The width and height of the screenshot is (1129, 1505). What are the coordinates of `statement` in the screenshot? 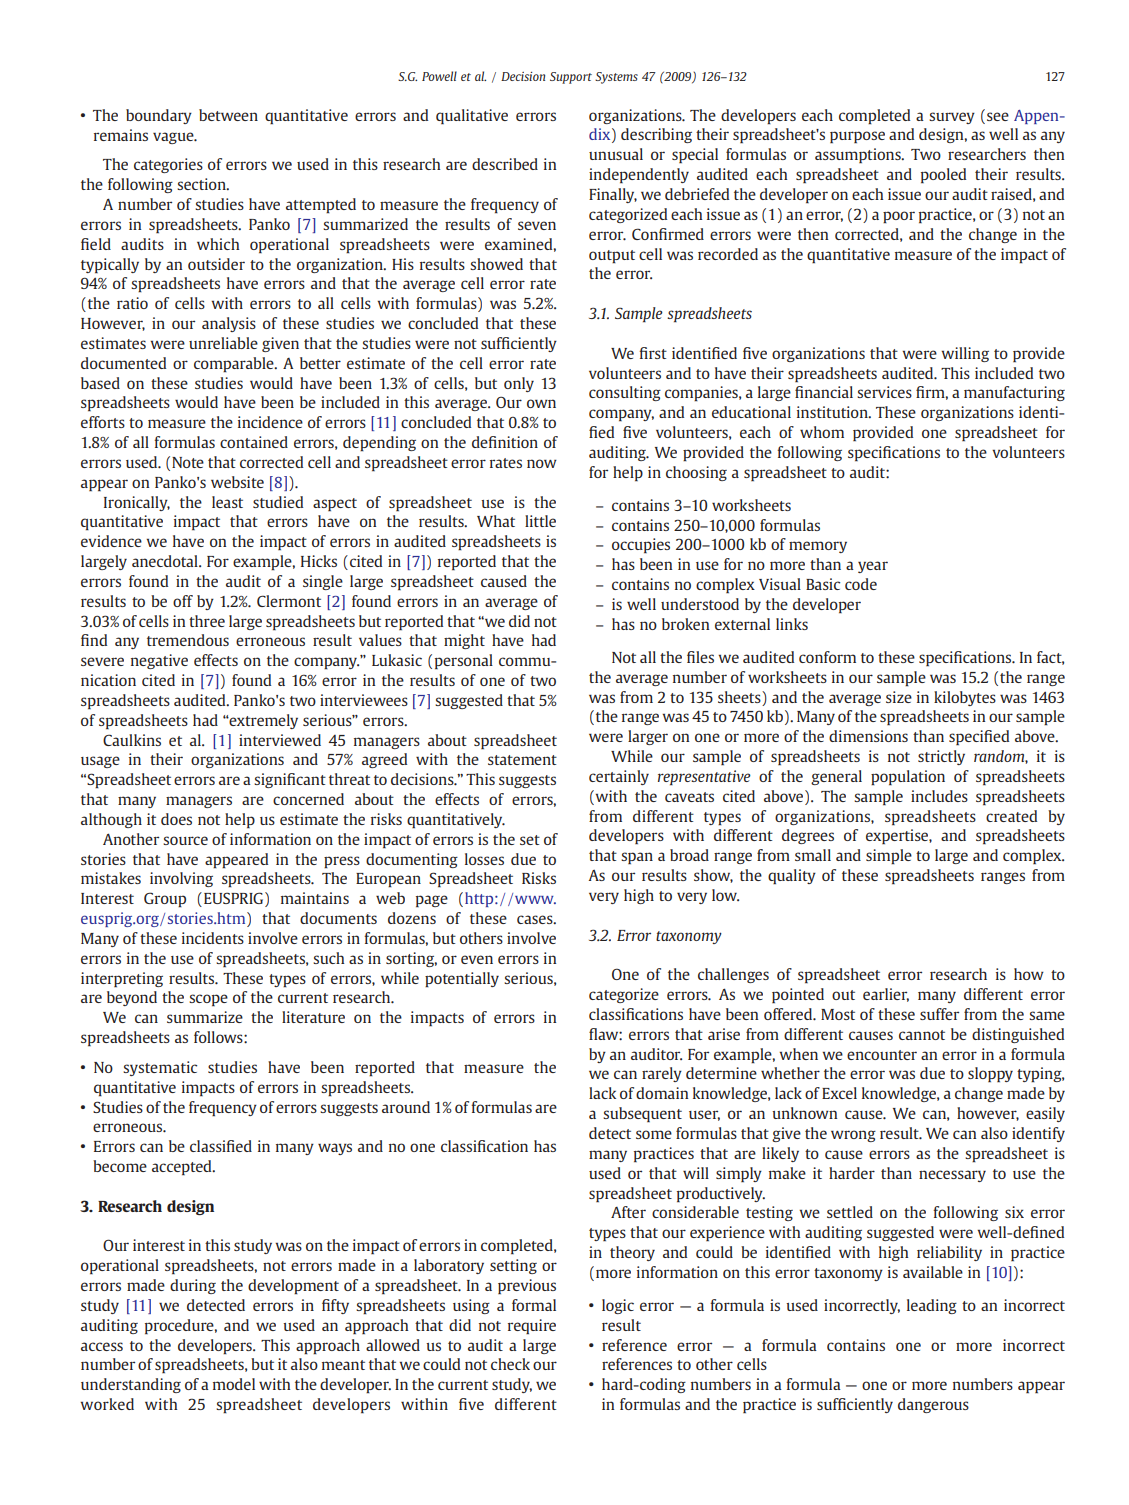 It's located at (522, 760).
